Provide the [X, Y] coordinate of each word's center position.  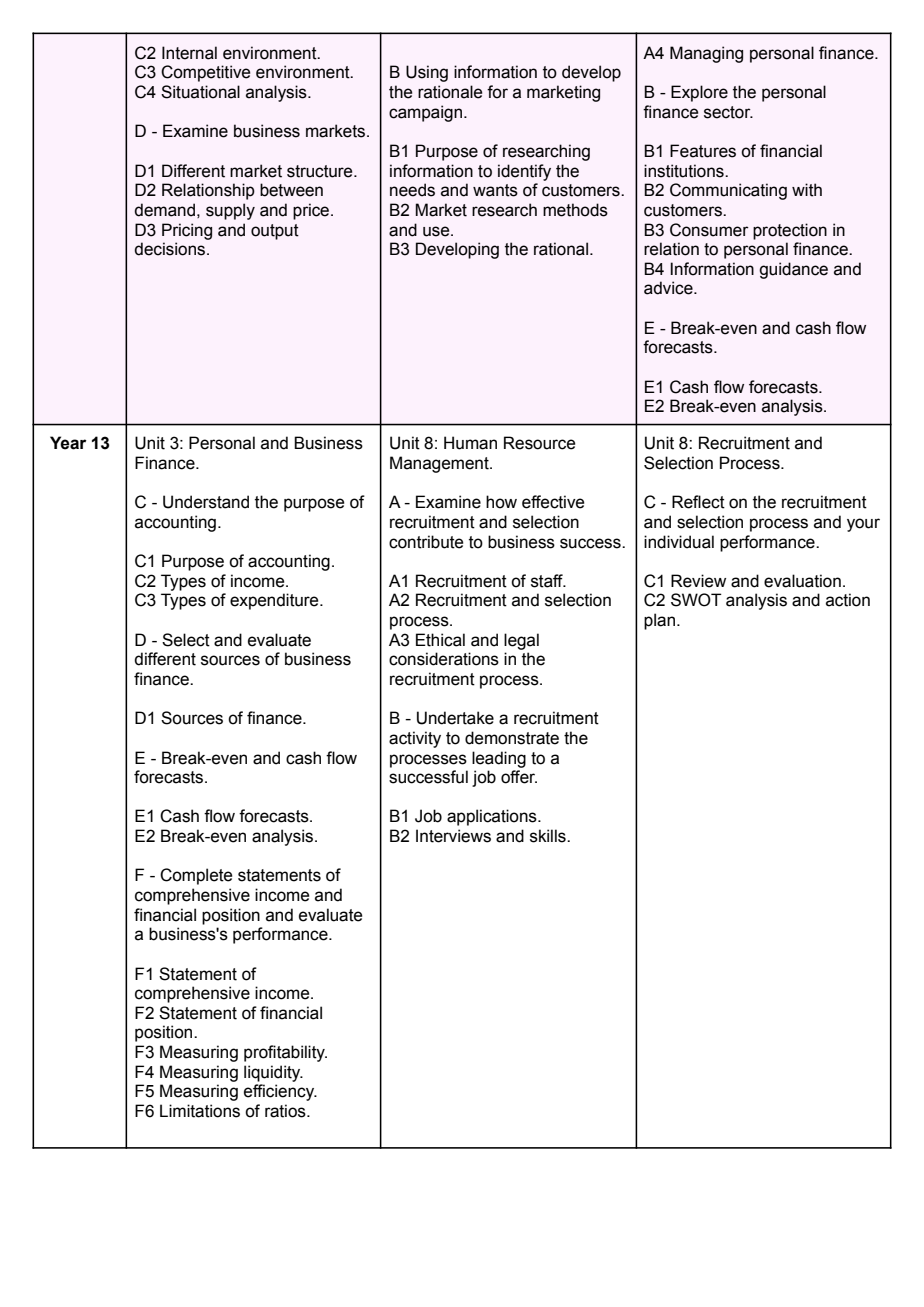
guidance [793, 270]
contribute [426, 542]
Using [427, 73]
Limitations [200, 1111]
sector [728, 112]
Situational [200, 92]
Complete [196, 876]
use [437, 231]
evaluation [802, 581]
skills [549, 836]
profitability [285, 1053]
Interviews [453, 836]
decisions [171, 249]
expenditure [275, 601]
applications [493, 817]
